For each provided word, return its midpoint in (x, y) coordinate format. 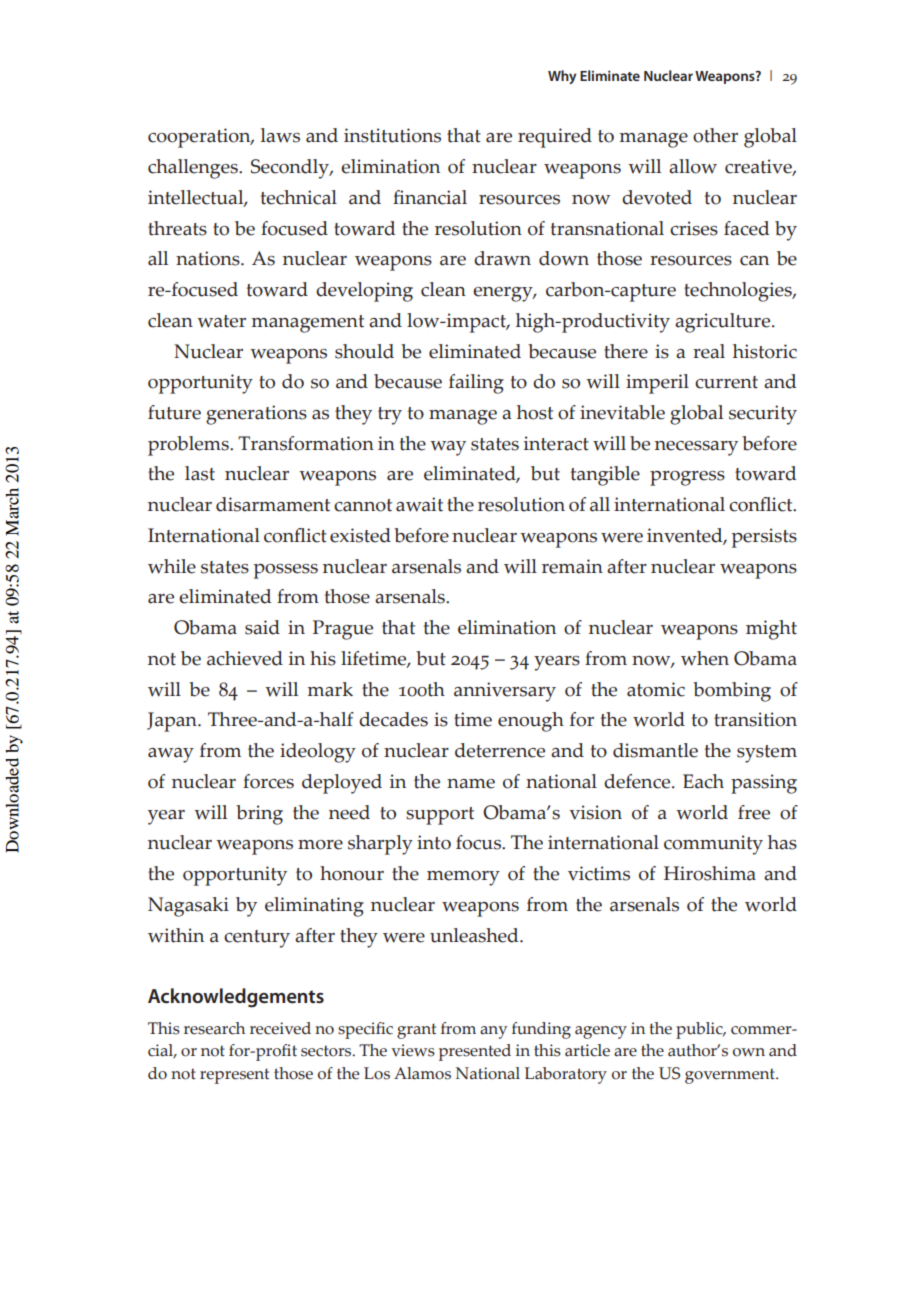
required (555, 138)
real (709, 351)
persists (764, 538)
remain (572, 566)
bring (259, 815)
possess (286, 571)
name (471, 784)
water (221, 321)
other (715, 135)
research (214, 1028)
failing (476, 384)
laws (280, 135)
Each (703, 781)
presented (475, 1052)
